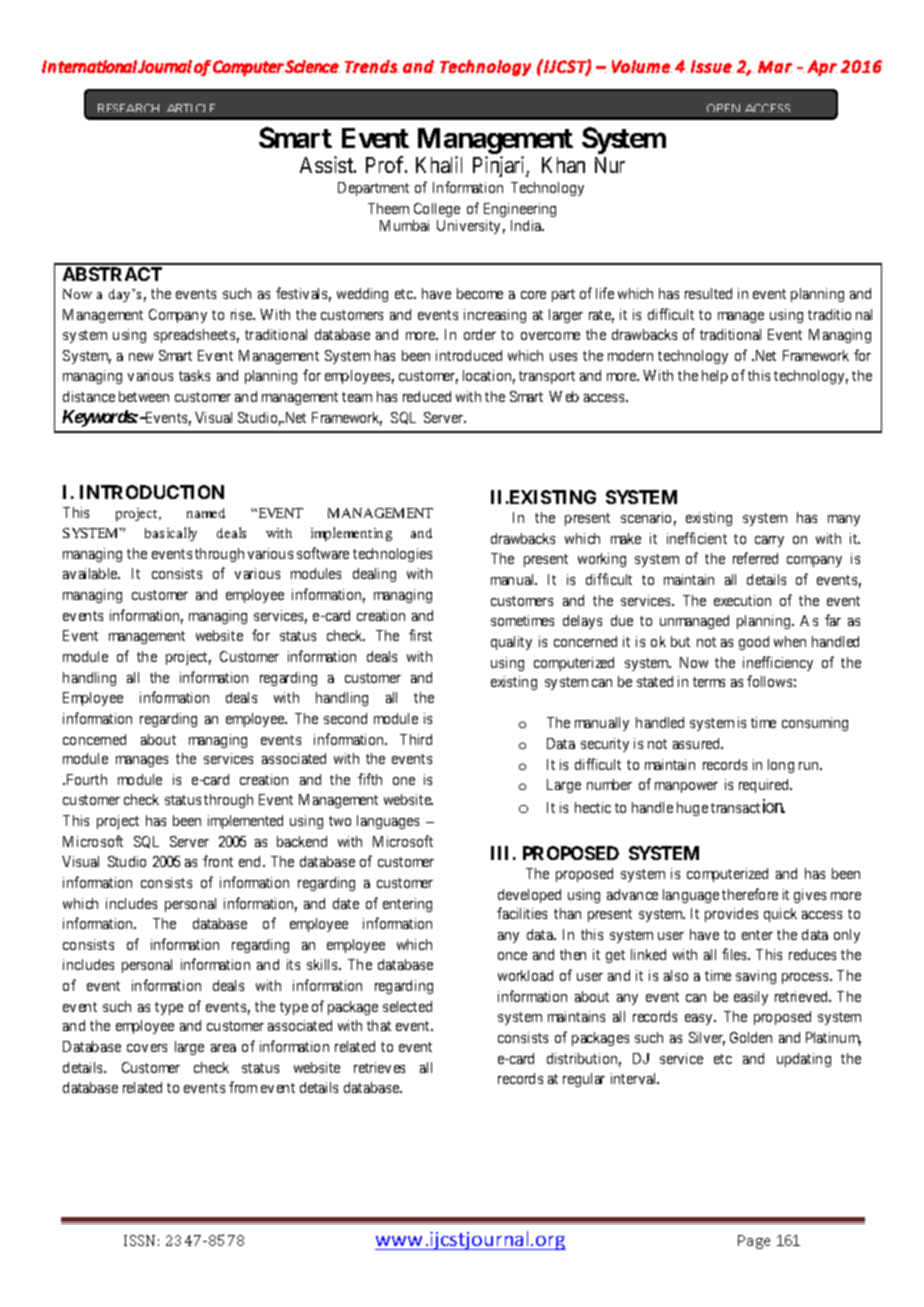 The height and width of the screenshot is (1307, 924). Describe the element at coordinates (147, 1048) in the screenshot. I see `covers` at that location.
